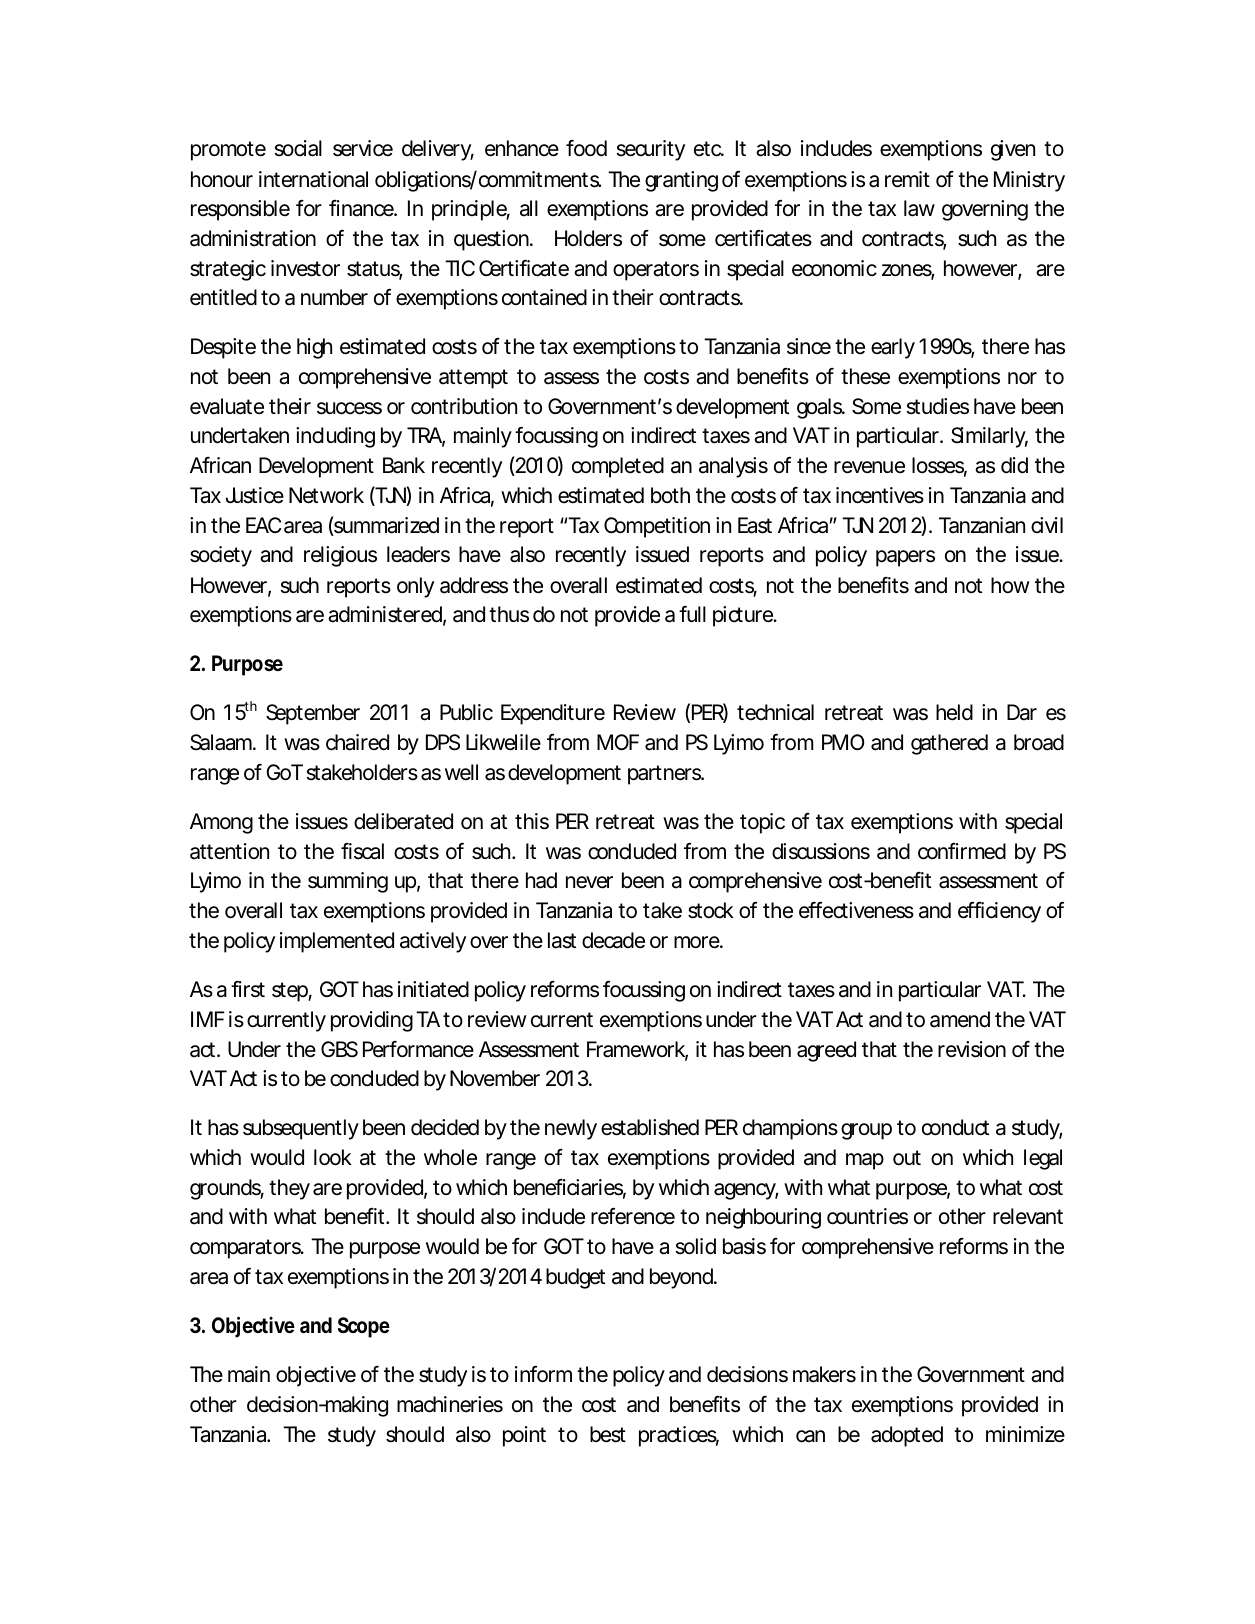 This image has height=1624, width=1255. I want to click on best, so click(608, 1434).
